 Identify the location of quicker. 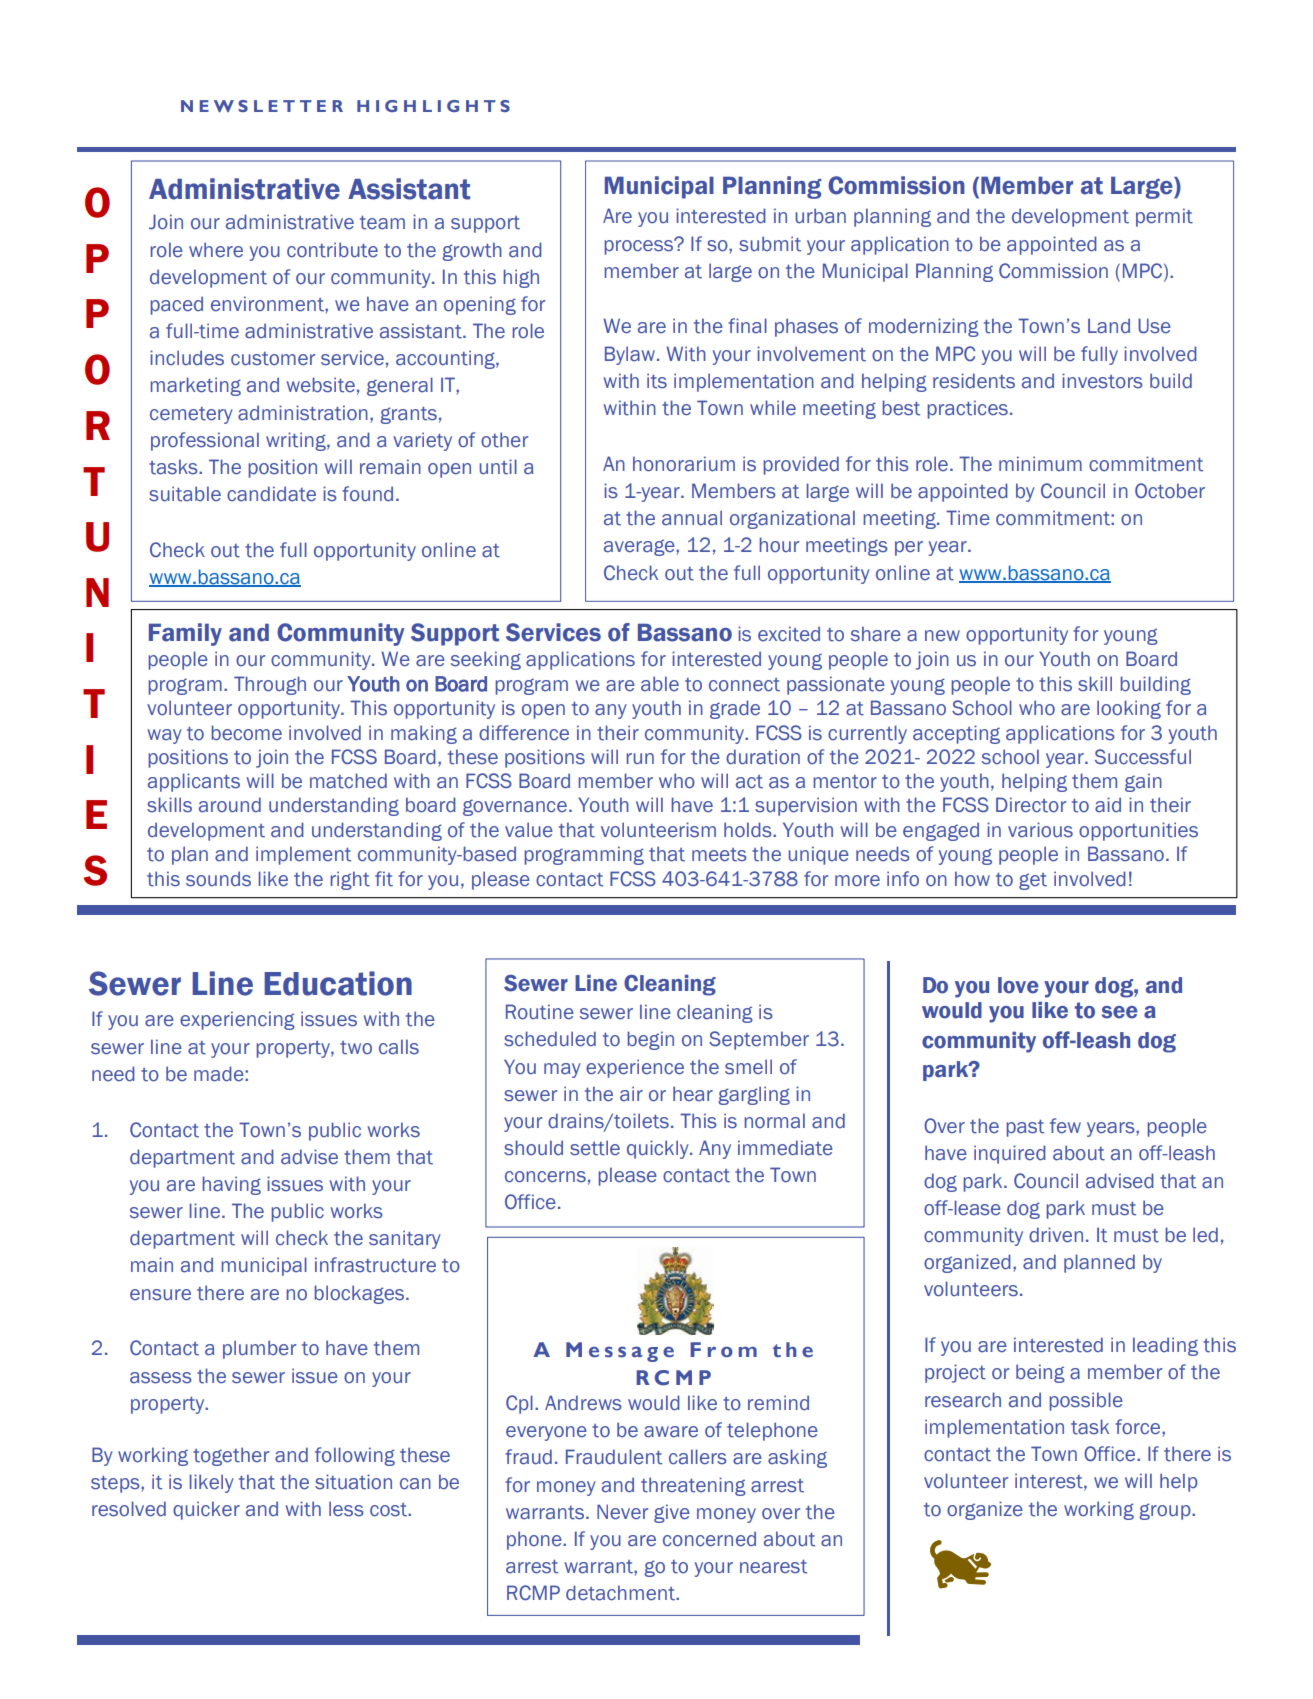
(206, 1510).
